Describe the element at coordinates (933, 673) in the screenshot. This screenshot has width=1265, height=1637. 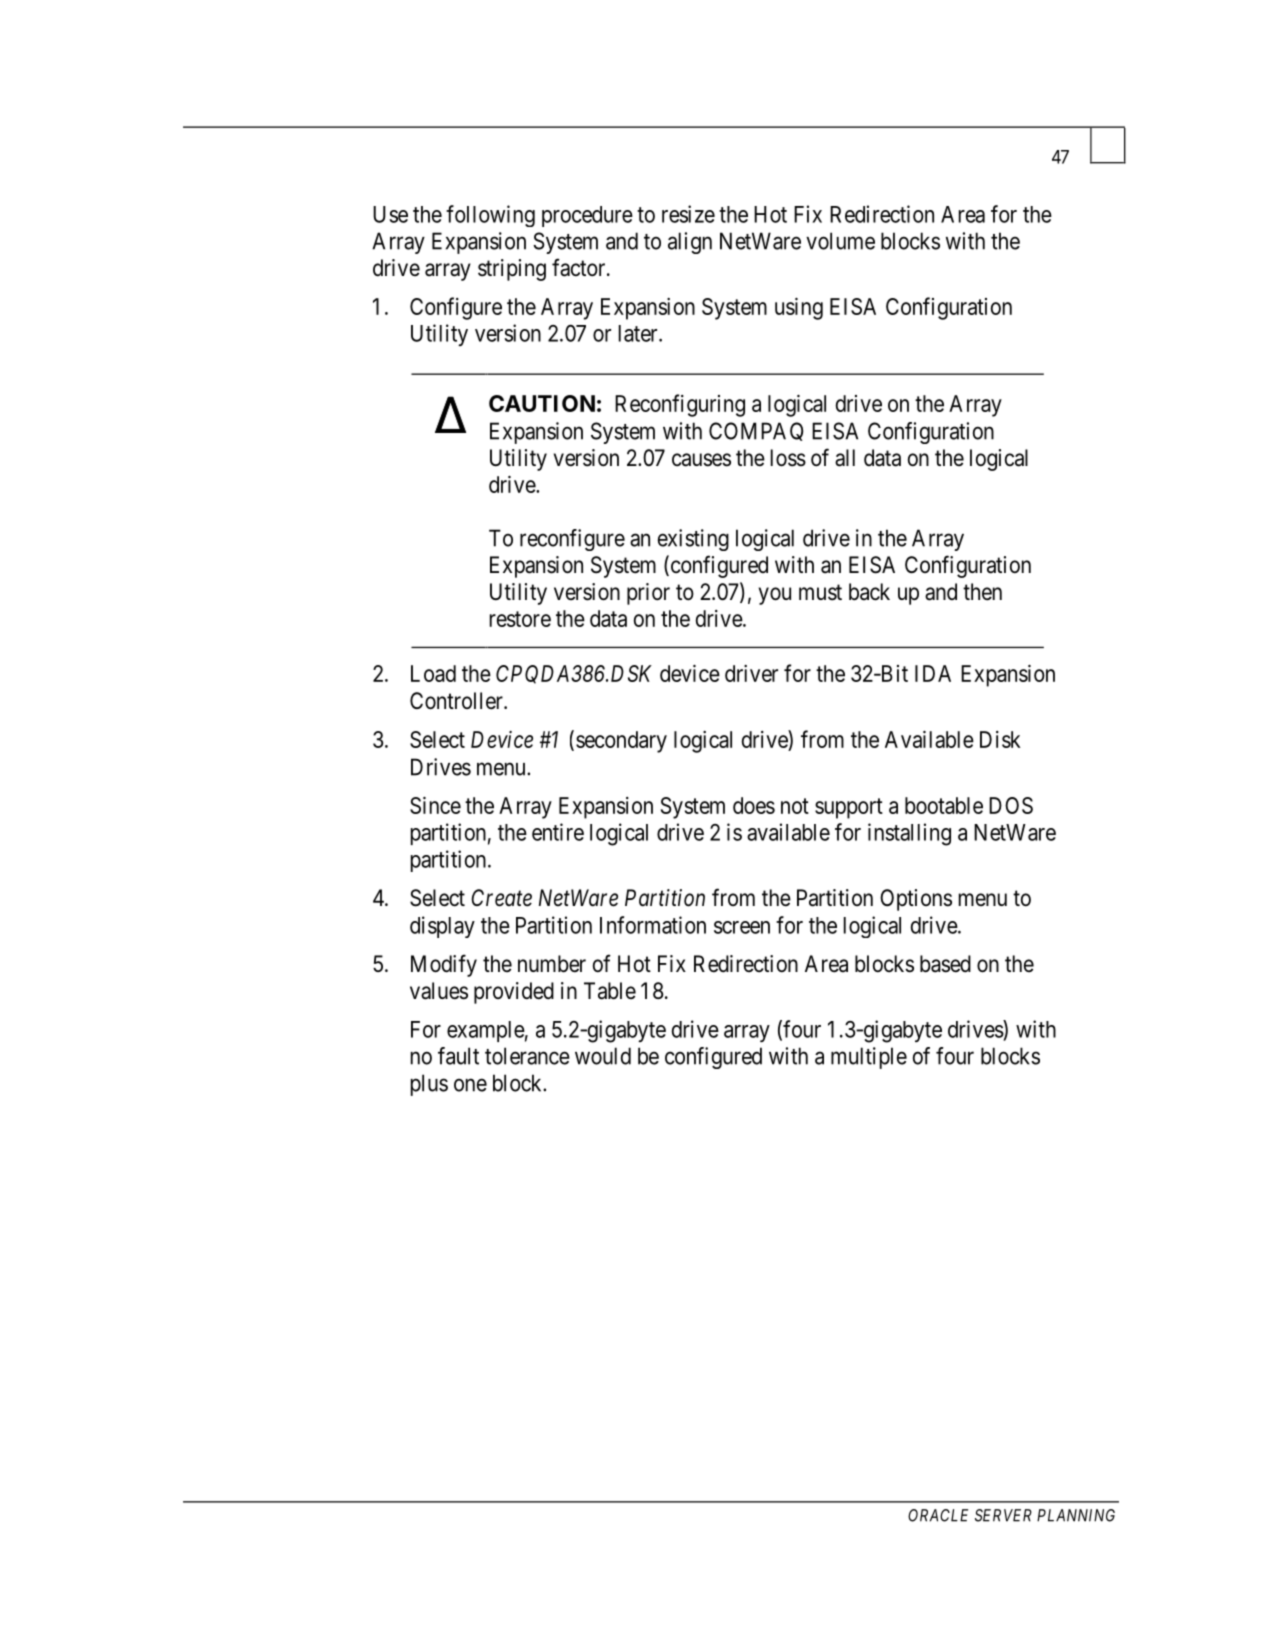
I see `IDA` at that location.
